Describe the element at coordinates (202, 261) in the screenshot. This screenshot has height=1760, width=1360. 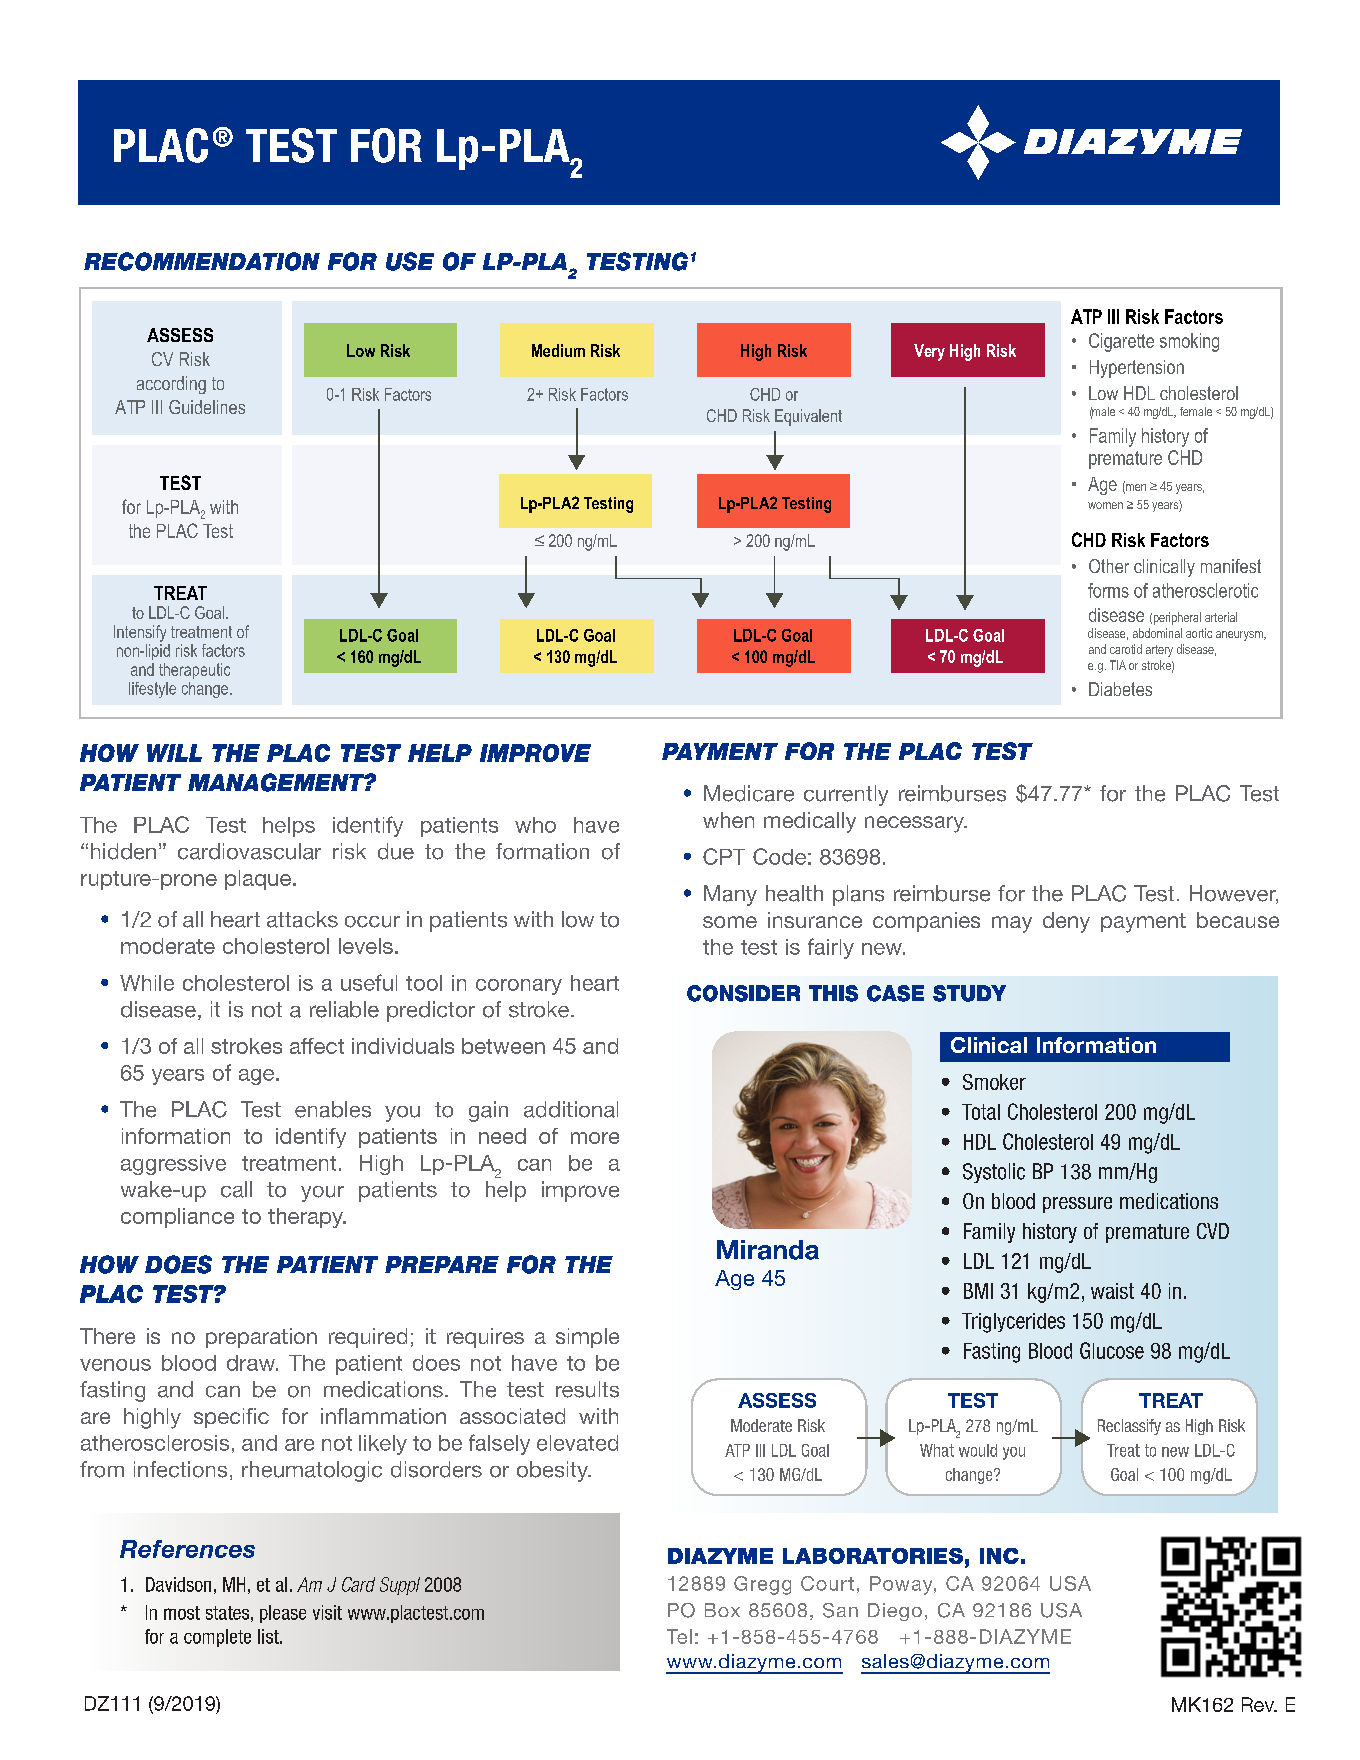
I see `RECOMMENDATION` at that location.
